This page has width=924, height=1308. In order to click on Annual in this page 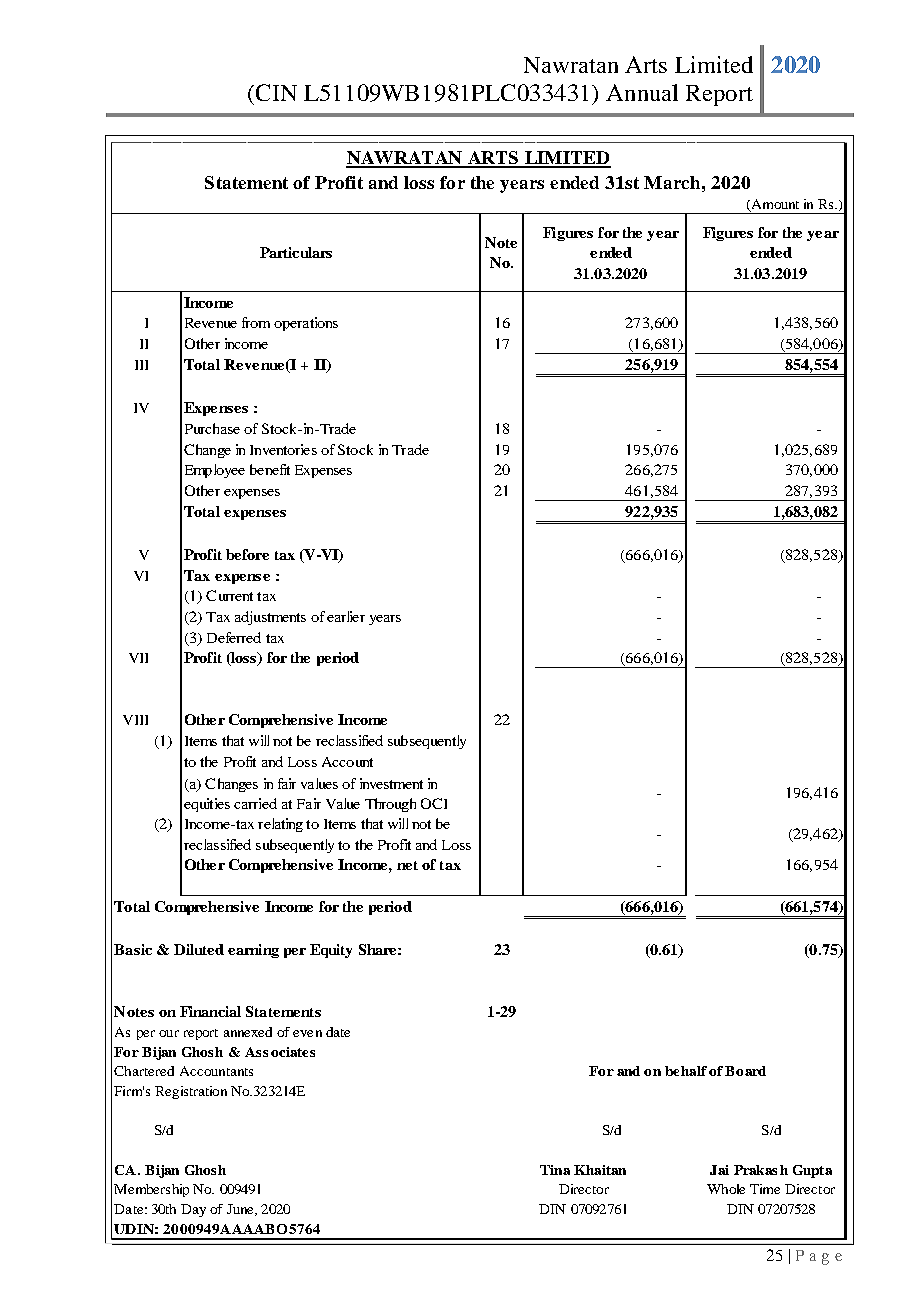, I will do `click(642, 92)`.
